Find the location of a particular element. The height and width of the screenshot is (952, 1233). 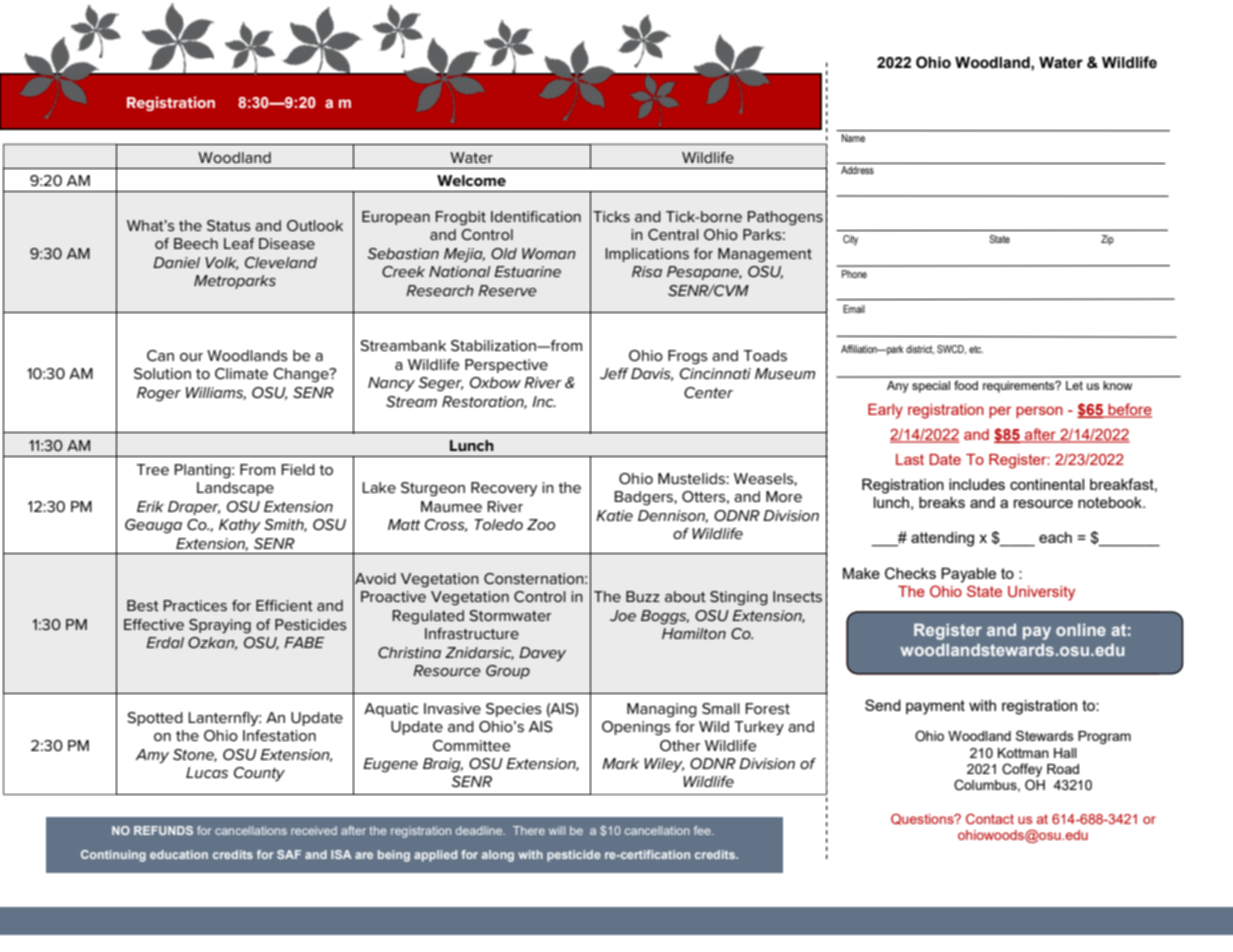

Welcome is located at coordinates (471, 181).
